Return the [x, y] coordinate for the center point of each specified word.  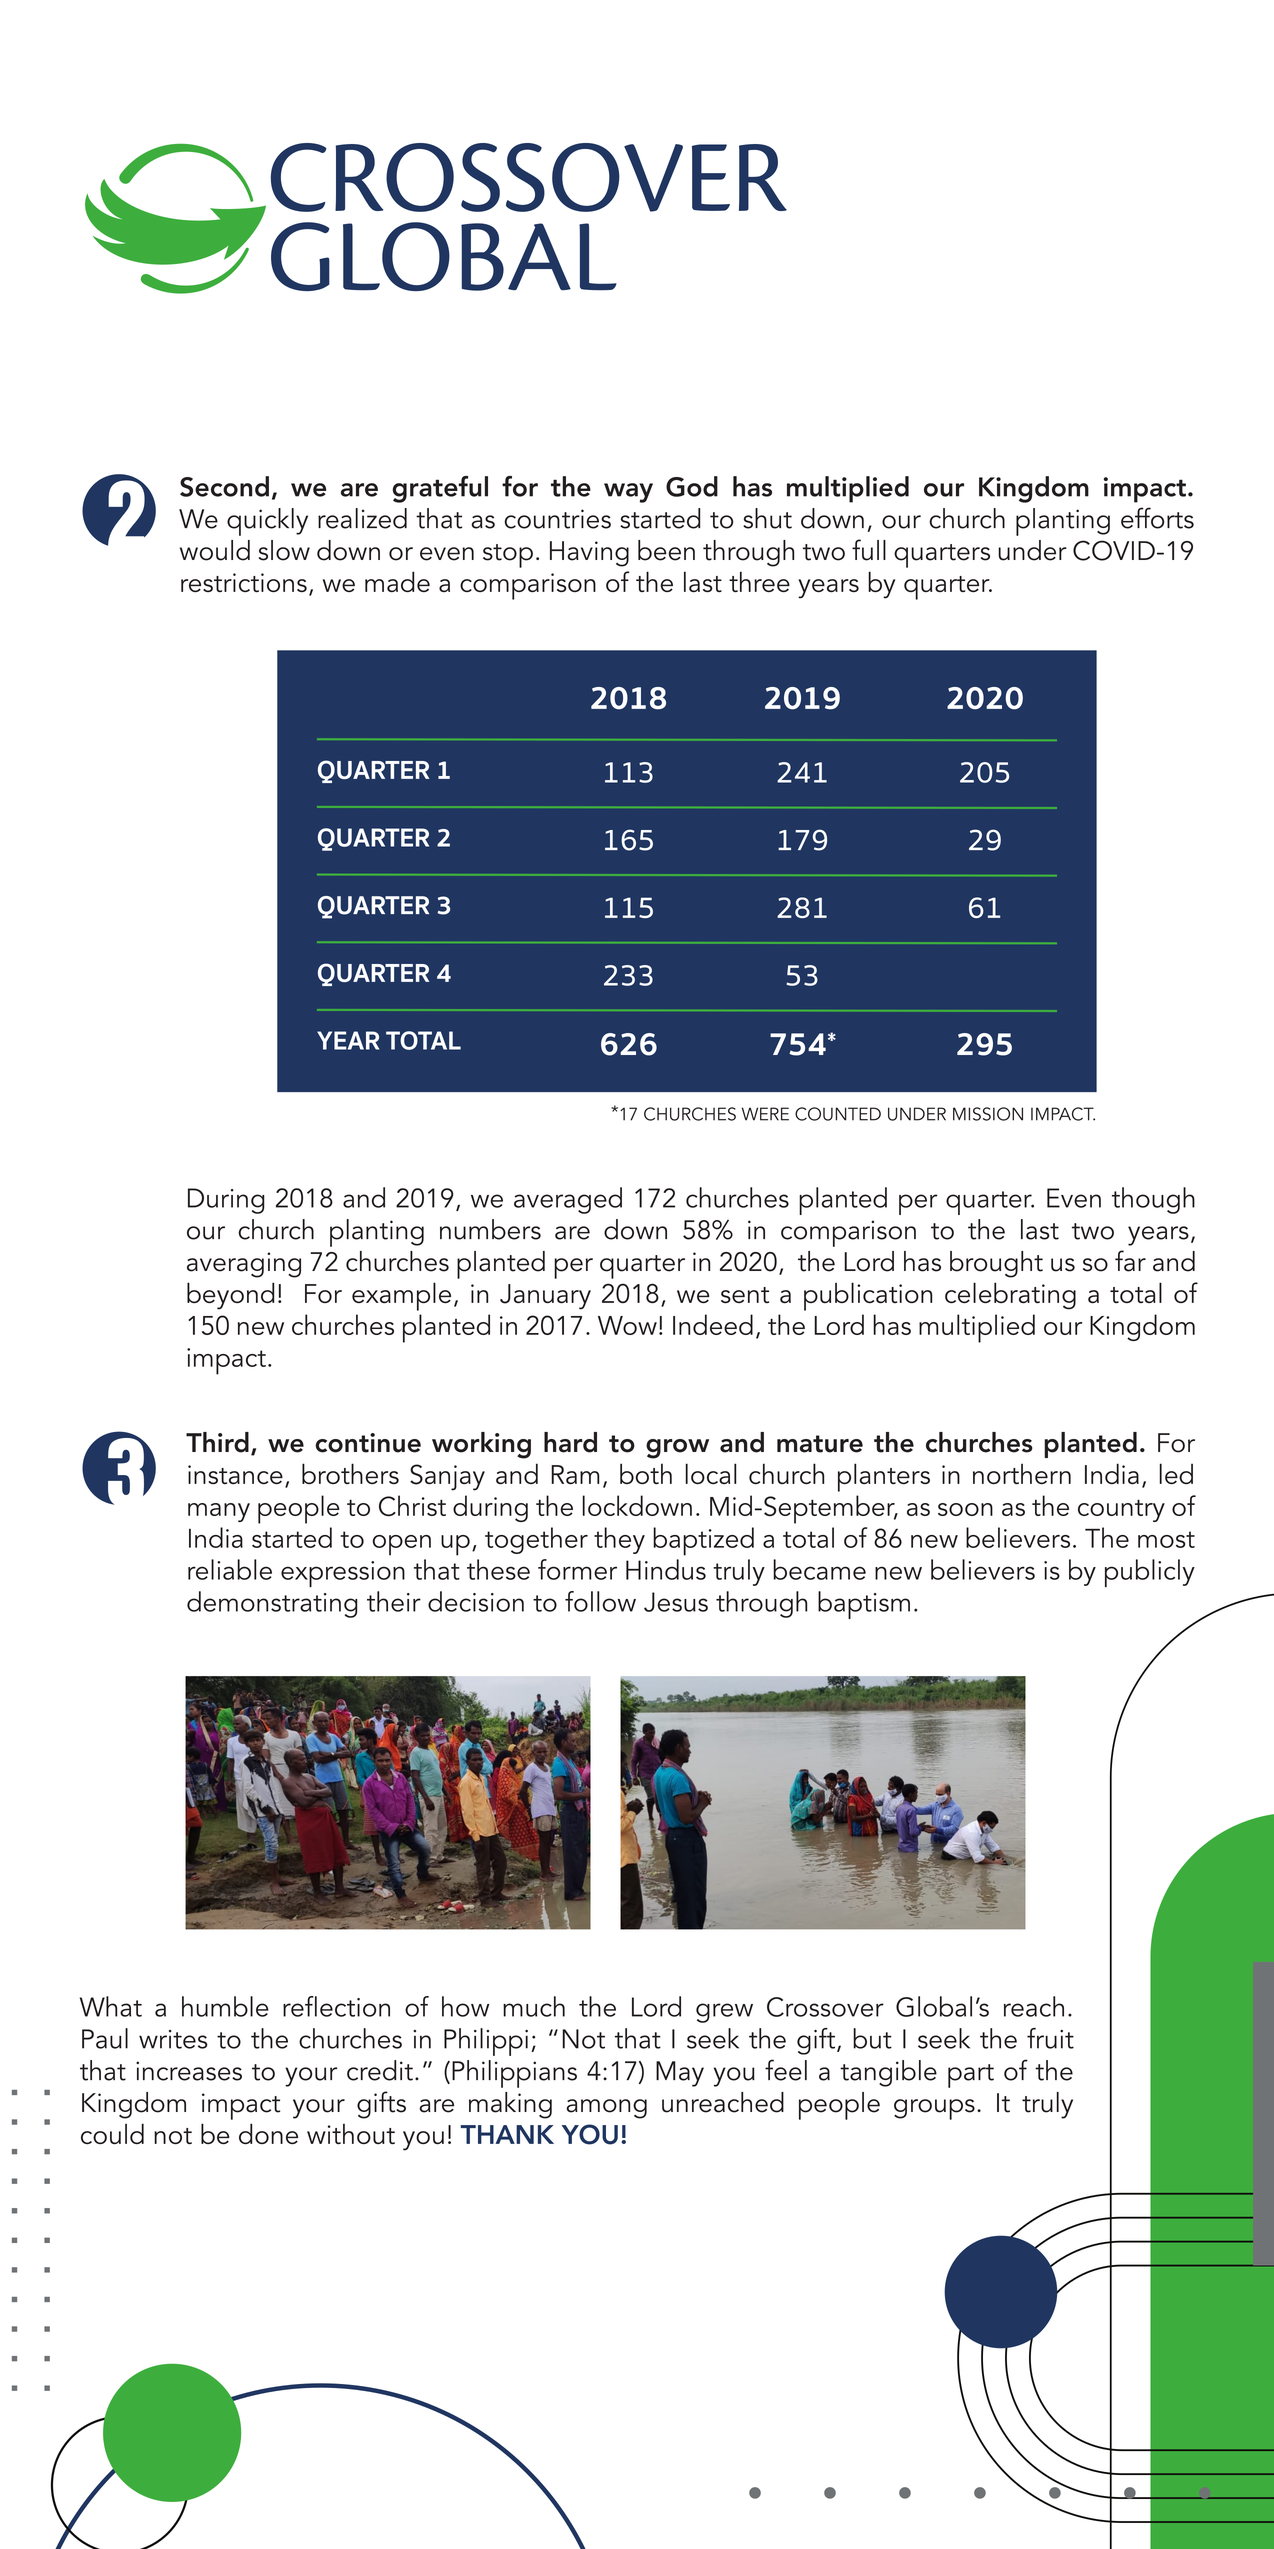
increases [189, 2071]
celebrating [1010, 1296]
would [215, 550]
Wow [627, 1325]
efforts [1157, 518]
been [666, 550]
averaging [244, 1265]
